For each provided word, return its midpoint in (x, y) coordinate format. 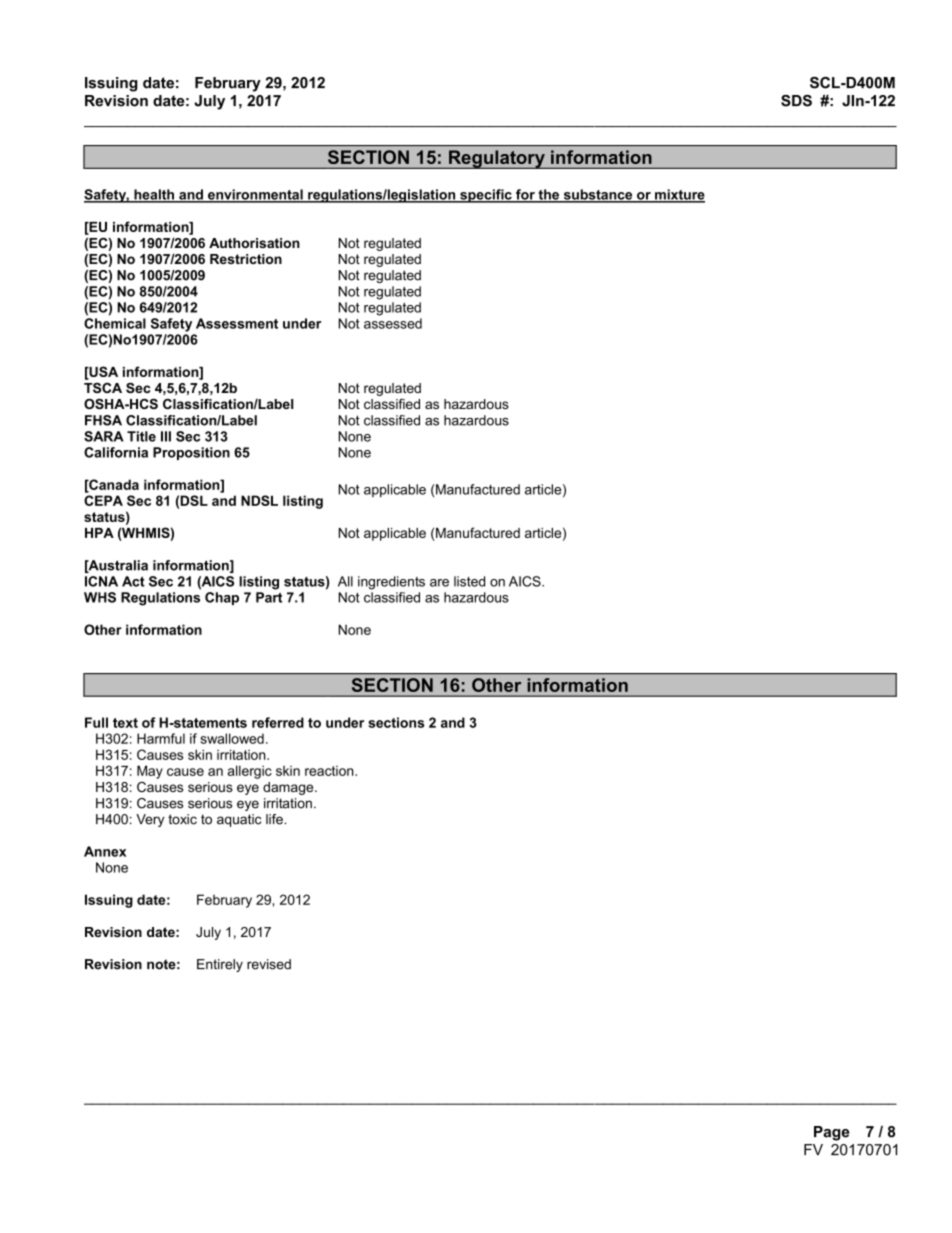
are (439, 583)
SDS (796, 101)
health (154, 195)
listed (469, 581)
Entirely (220, 965)
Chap (222, 598)
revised (269, 964)
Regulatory (497, 159)
